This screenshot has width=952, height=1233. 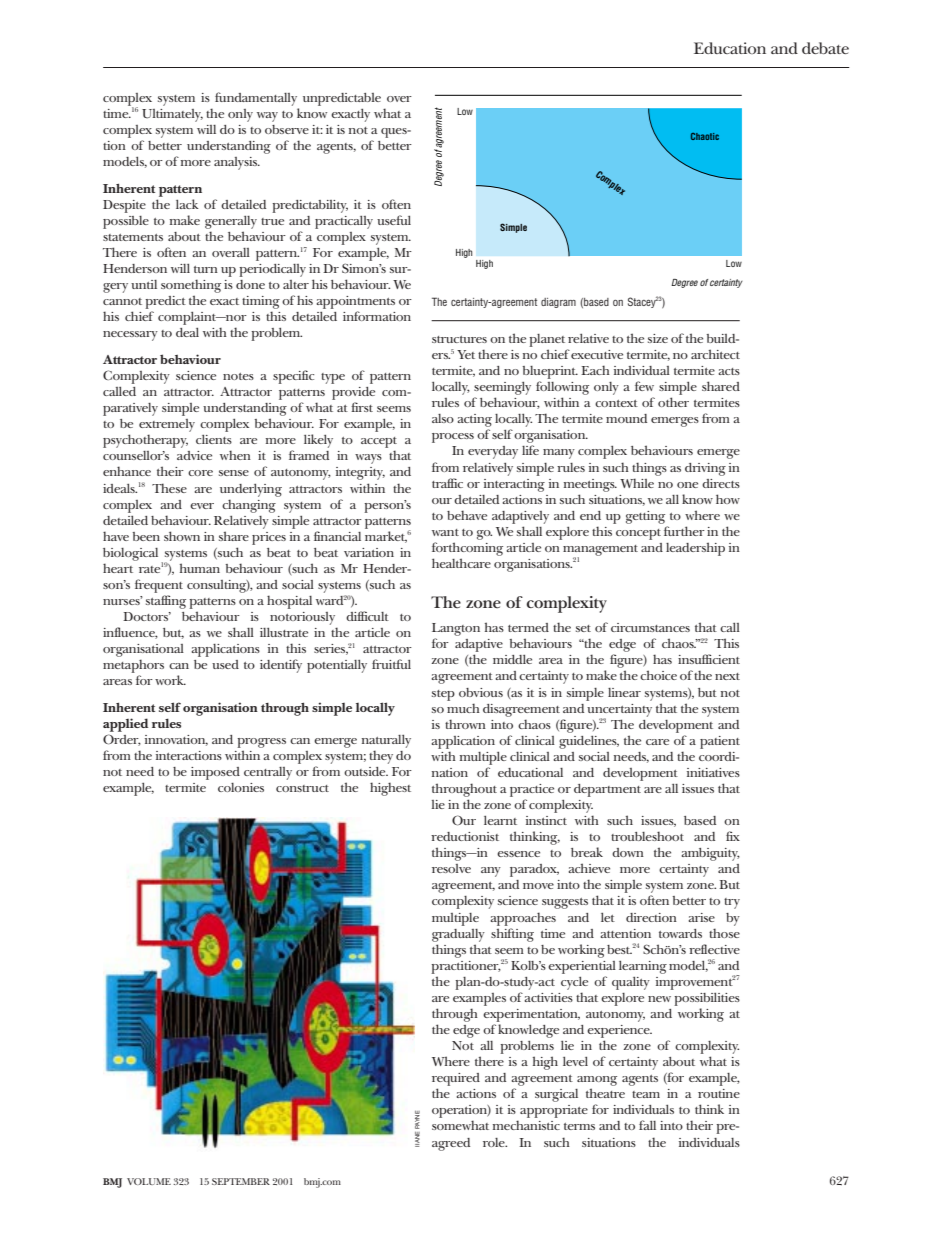 What do you see at coordinates (241, 1181) in the screenshot?
I see `SEPTEMBER` at bounding box center [241, 1181].
